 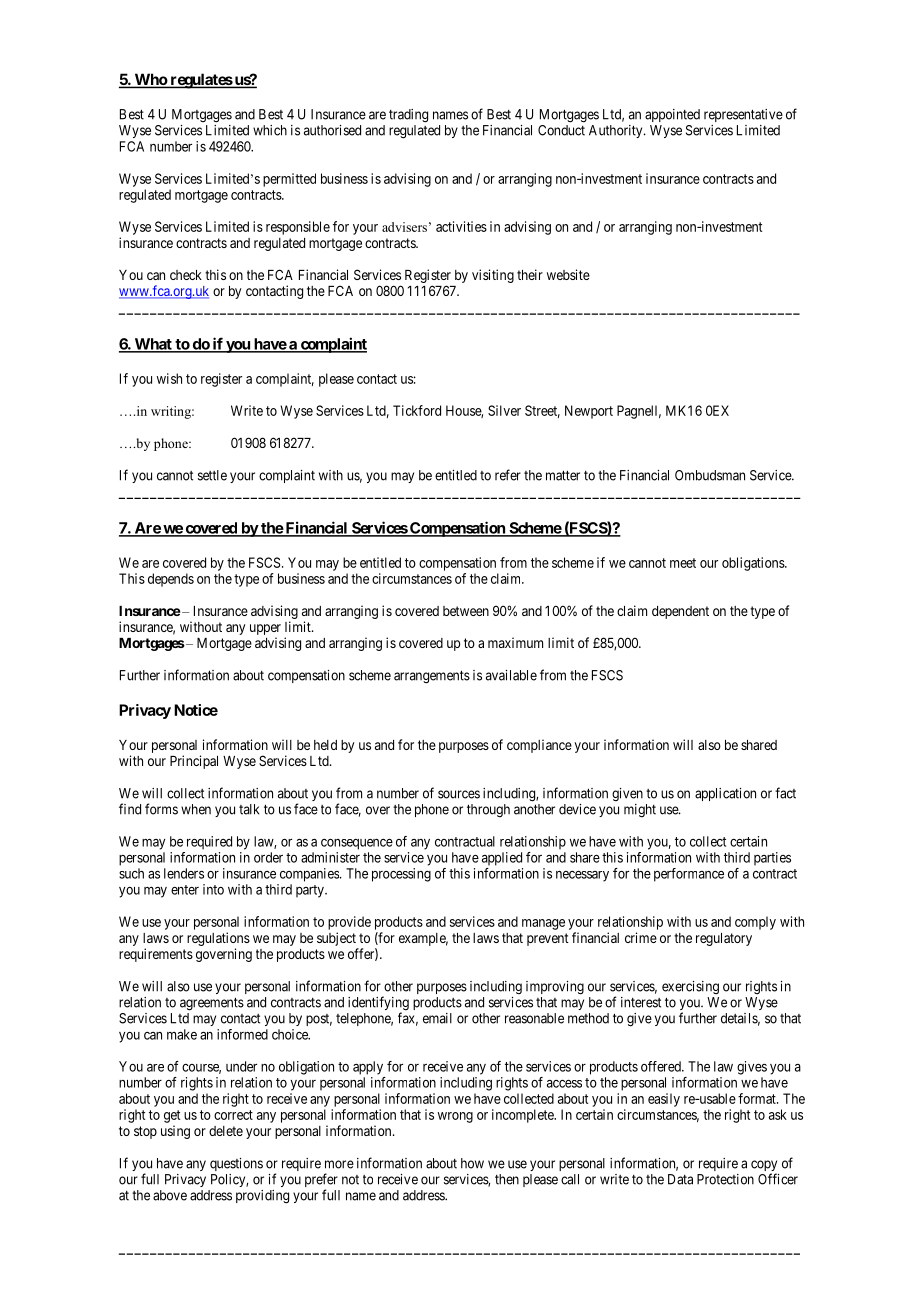 I want to click on arrangements, so click(x=432, y=677).
